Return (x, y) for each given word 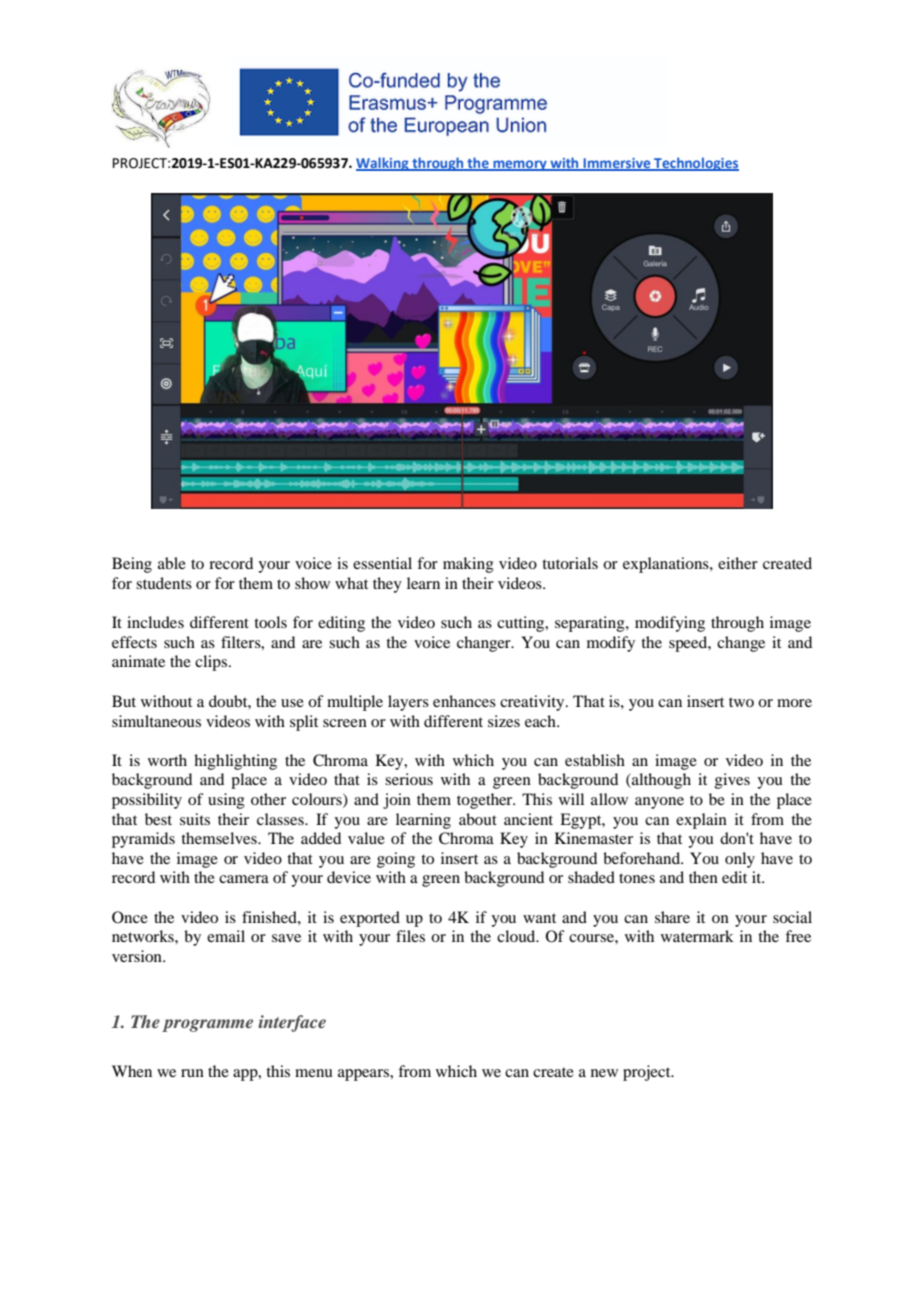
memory (520, 165)
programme (207, 1025)
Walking (383, 164)
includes (155, 622)
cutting (522, 624)
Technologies (695, 164)
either (738, 563)
